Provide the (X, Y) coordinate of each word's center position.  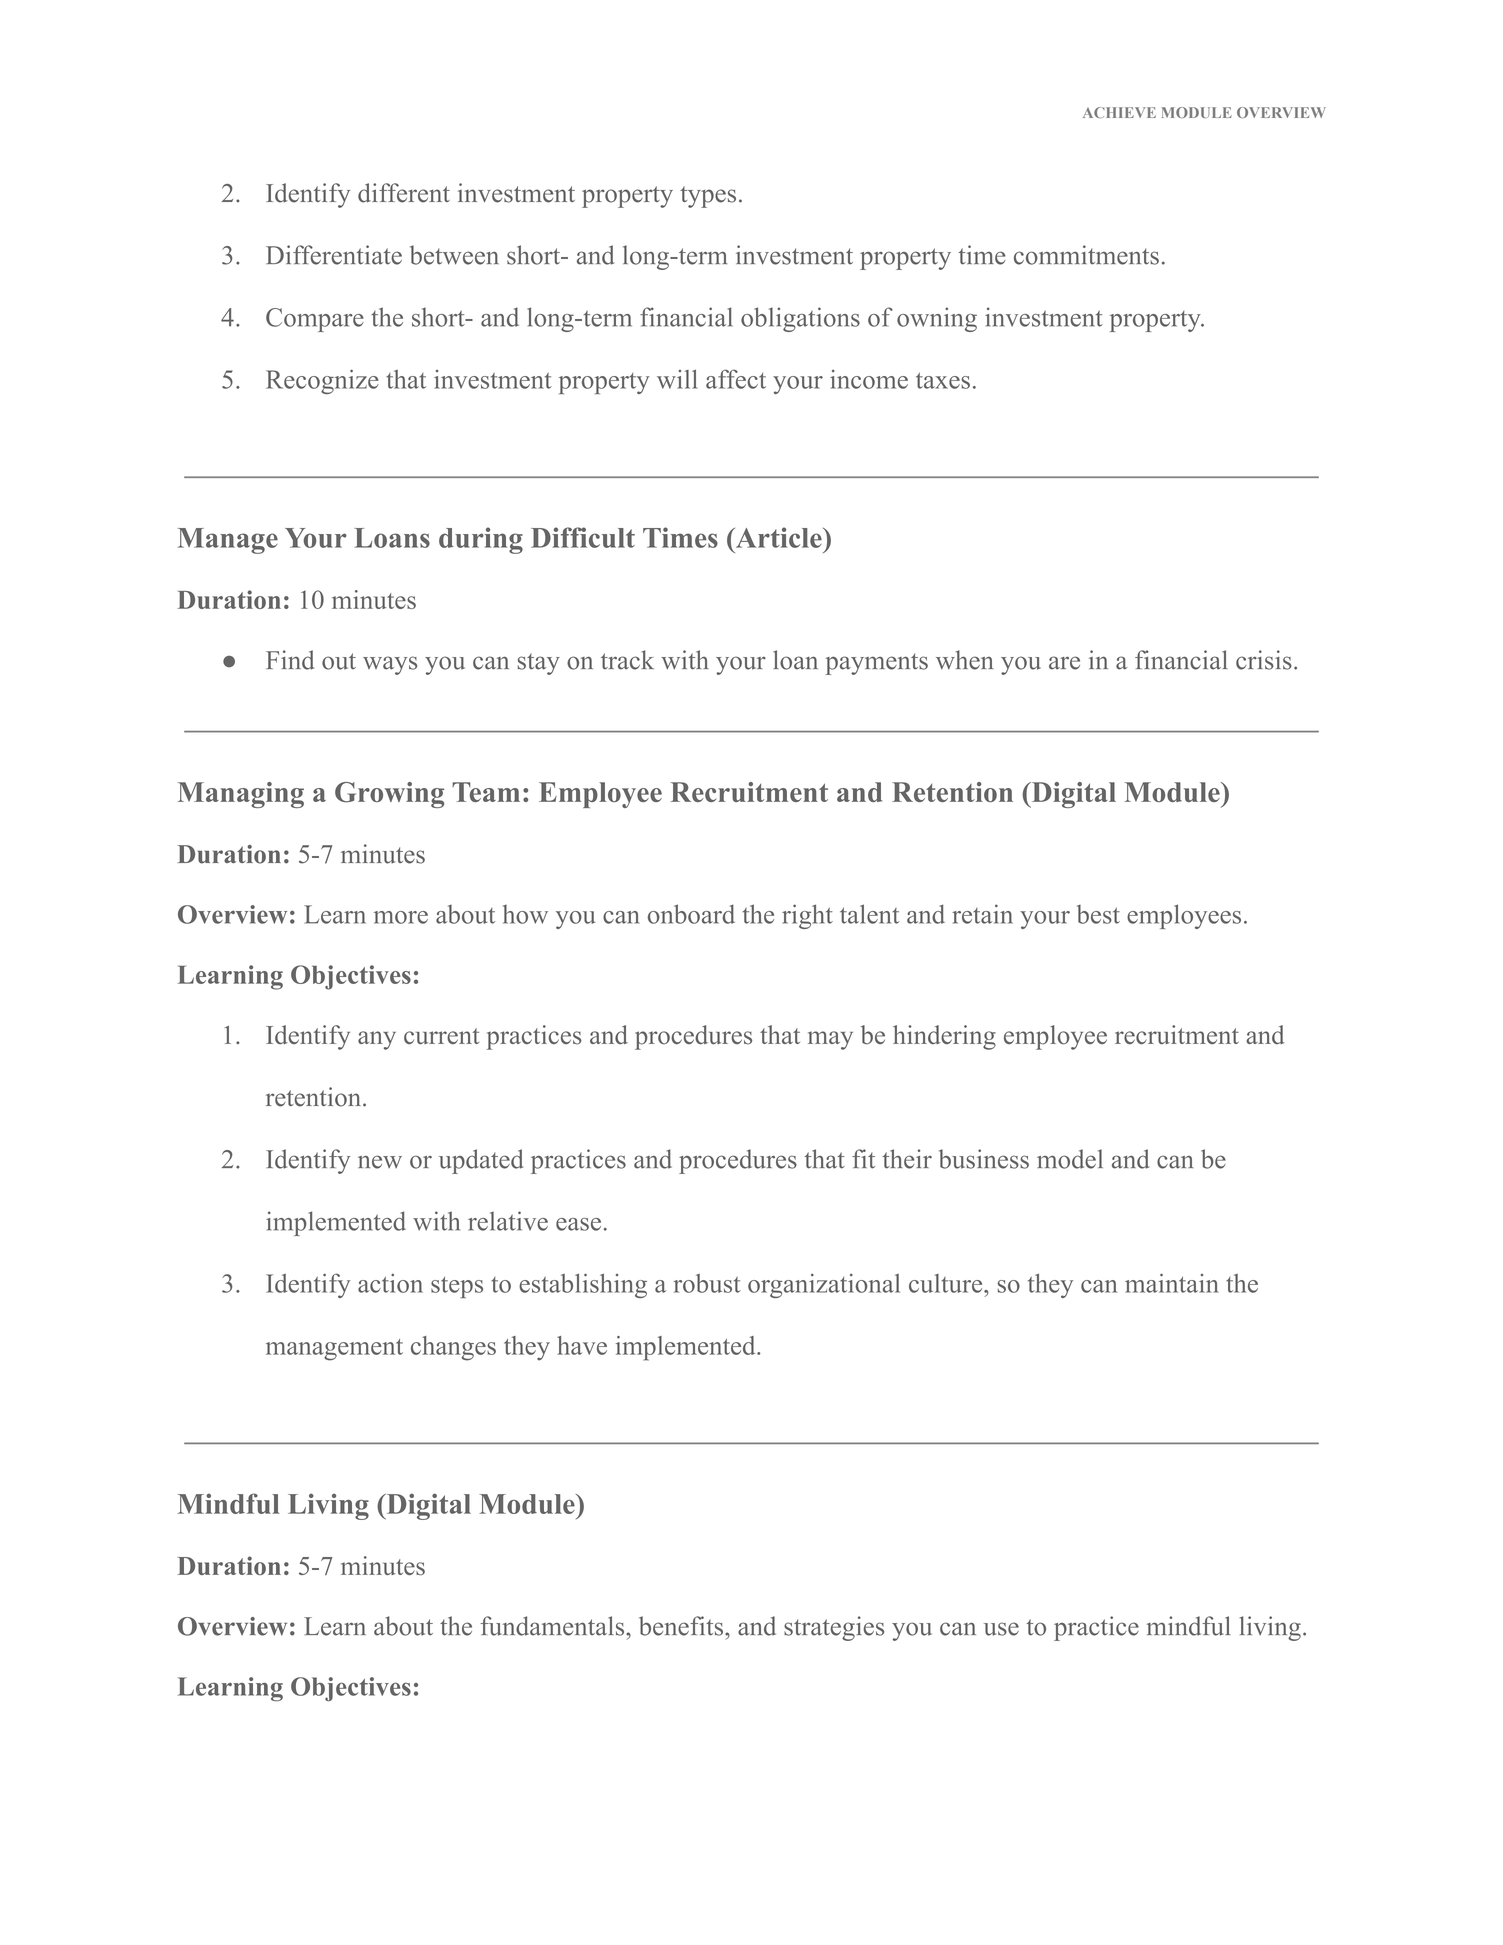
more (401, 917)
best (1098, 914)
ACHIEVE (1119, 112)
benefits (682, 1626)
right (807, 916)
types (708, 197)
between (454, 255)
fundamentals (554, 1626)
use (1001, 1629)
